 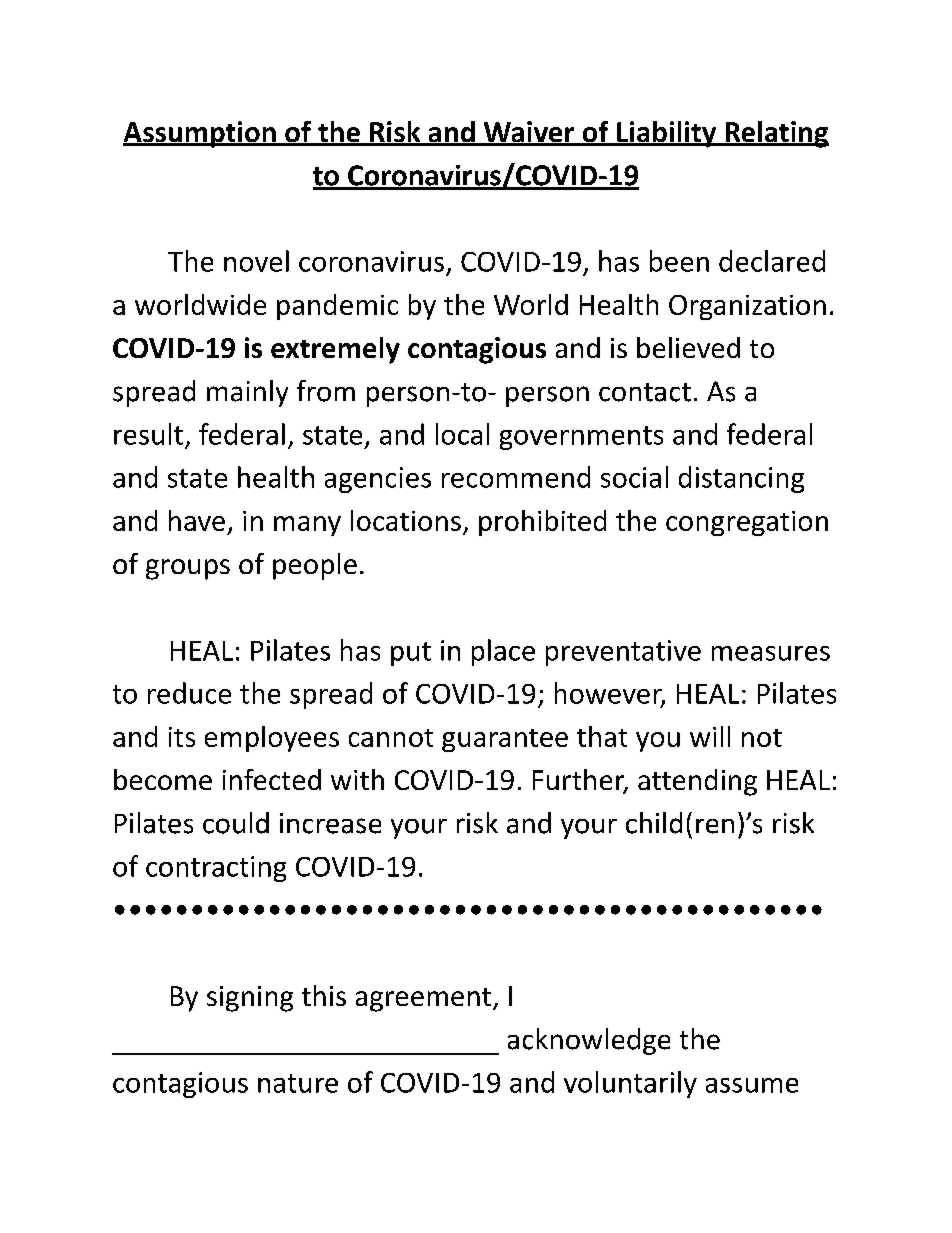 I want to click on its, so click(x=182, y=737).
